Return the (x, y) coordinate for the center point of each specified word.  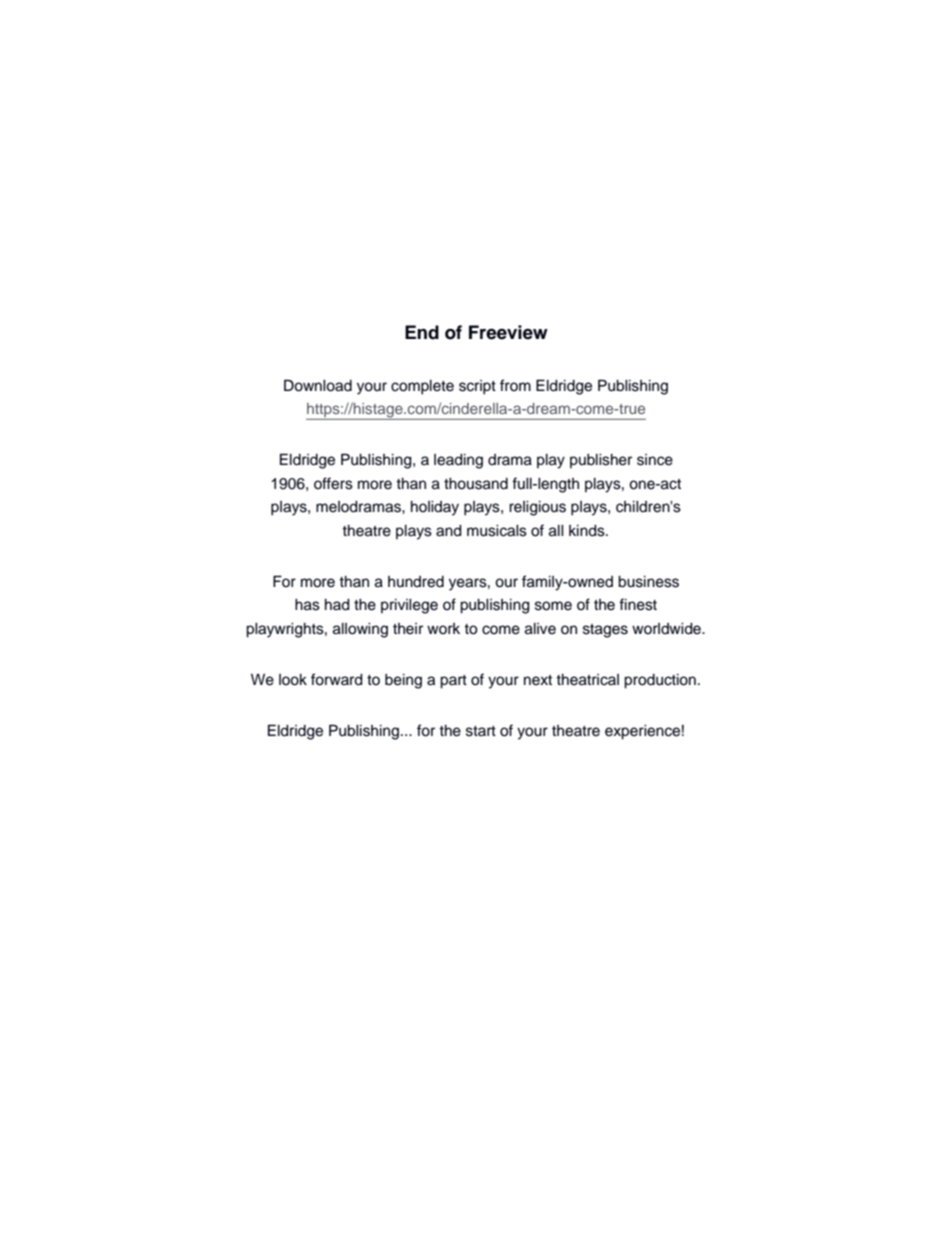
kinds (588, 531)
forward (337, 679)
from (515, 385)
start (481, 731)
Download (318, 385)
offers (333, 483)
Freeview (508, 332)
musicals (497, 531)
